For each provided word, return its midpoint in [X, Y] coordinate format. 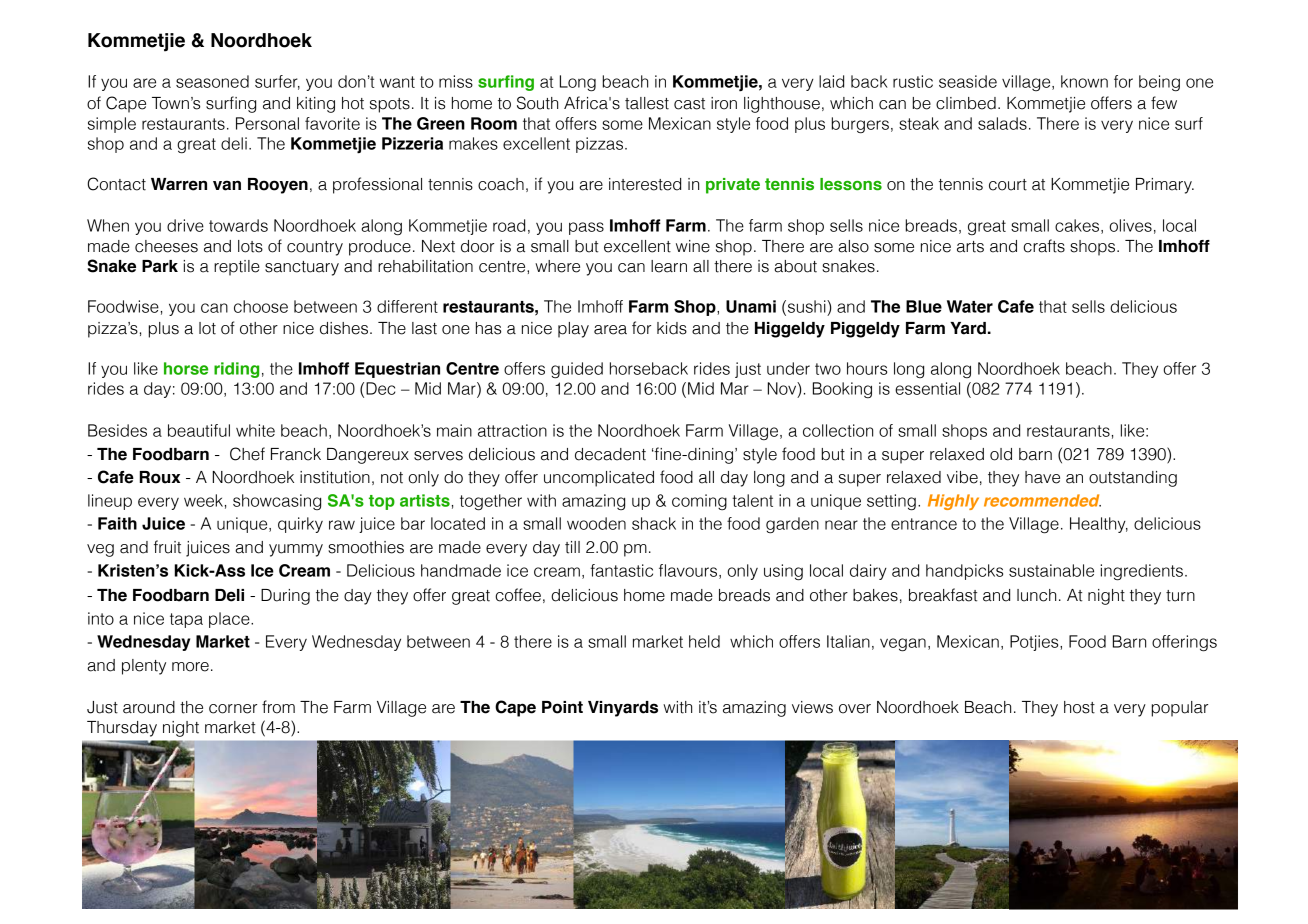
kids [672, 328]
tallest [647, 103]
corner [233, 709]
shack [654, 523]
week [203, 500]
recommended [1042, 500]
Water [970, 306]
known [1084, 81]
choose [261, 306]
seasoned [212, 81]
